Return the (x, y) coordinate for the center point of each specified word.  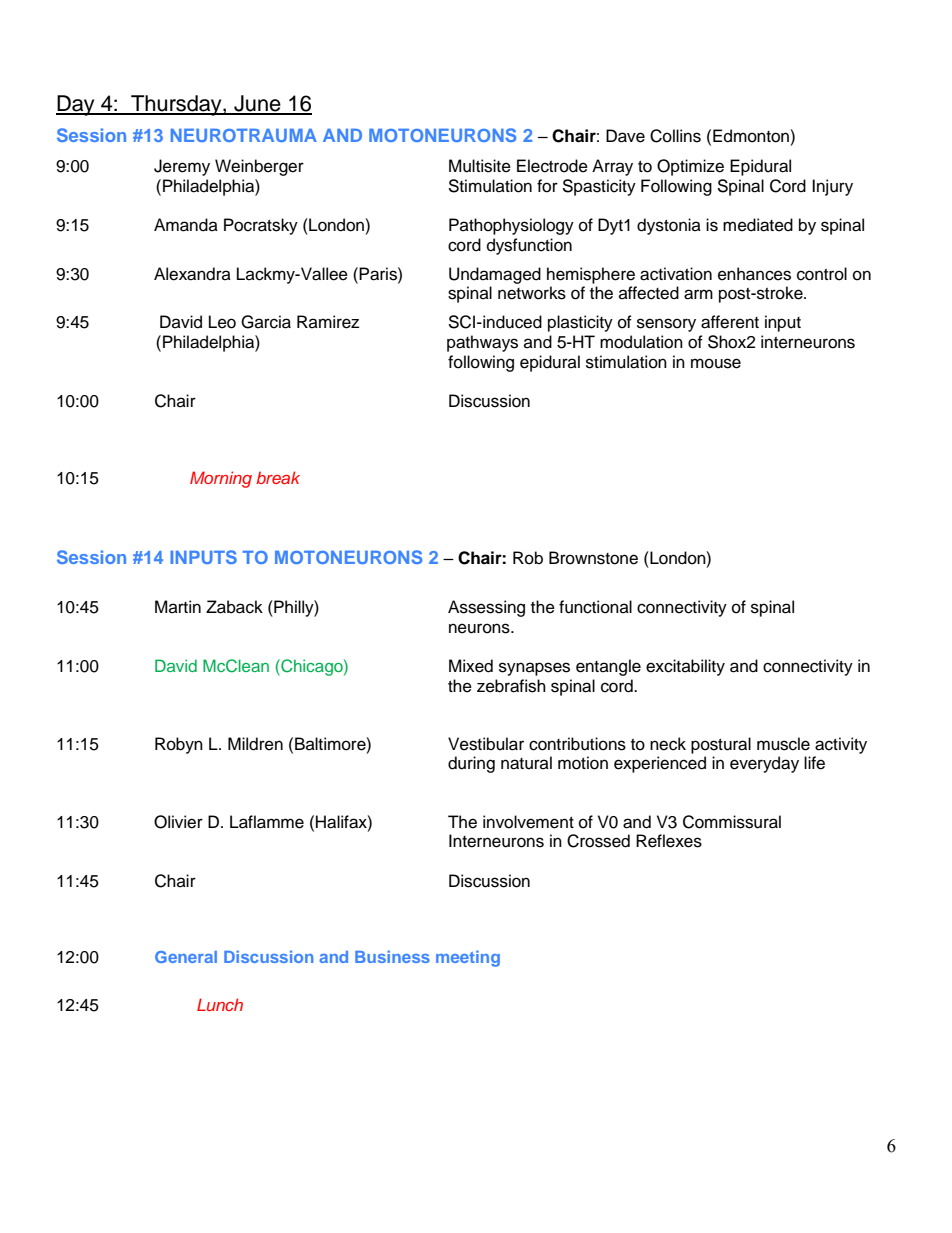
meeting (468, 958)
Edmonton (752, 136)
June (257, 104)
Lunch (220, 1004)
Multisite (480, 166)
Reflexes (669, 841)
